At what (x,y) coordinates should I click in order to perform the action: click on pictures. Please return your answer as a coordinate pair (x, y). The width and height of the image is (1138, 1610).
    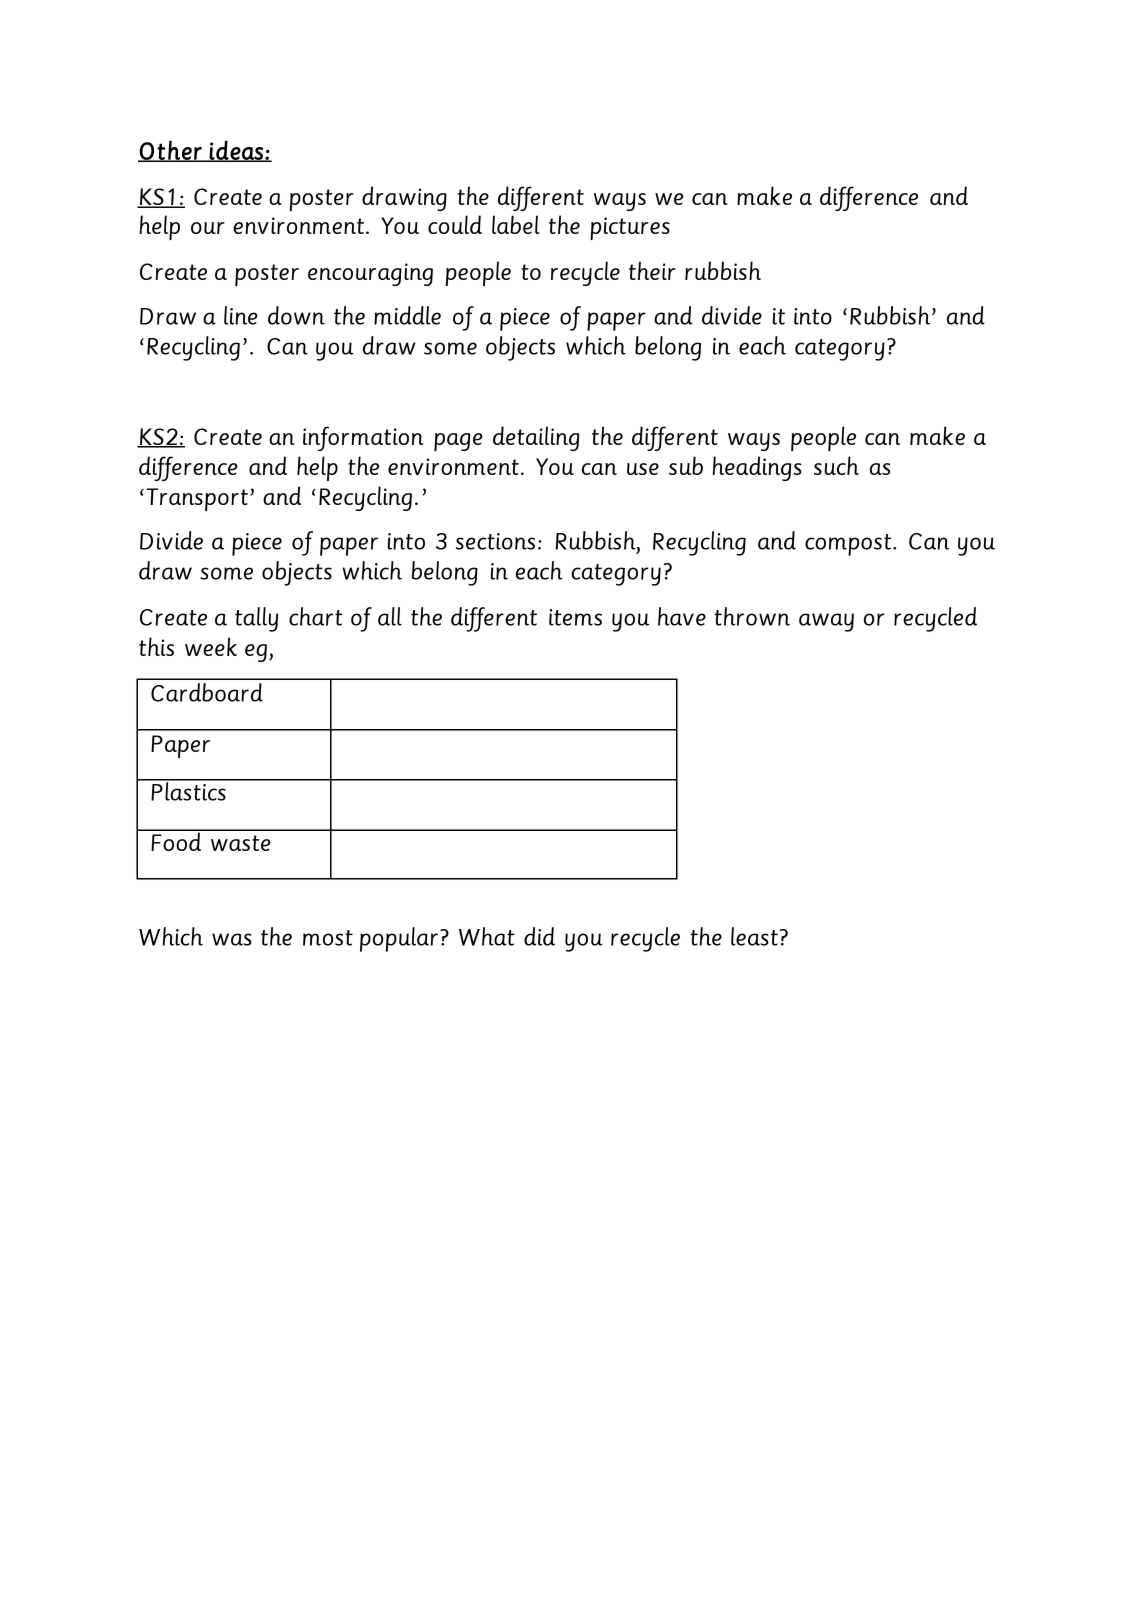
    Looking at the image, I should click on (630, 228).
